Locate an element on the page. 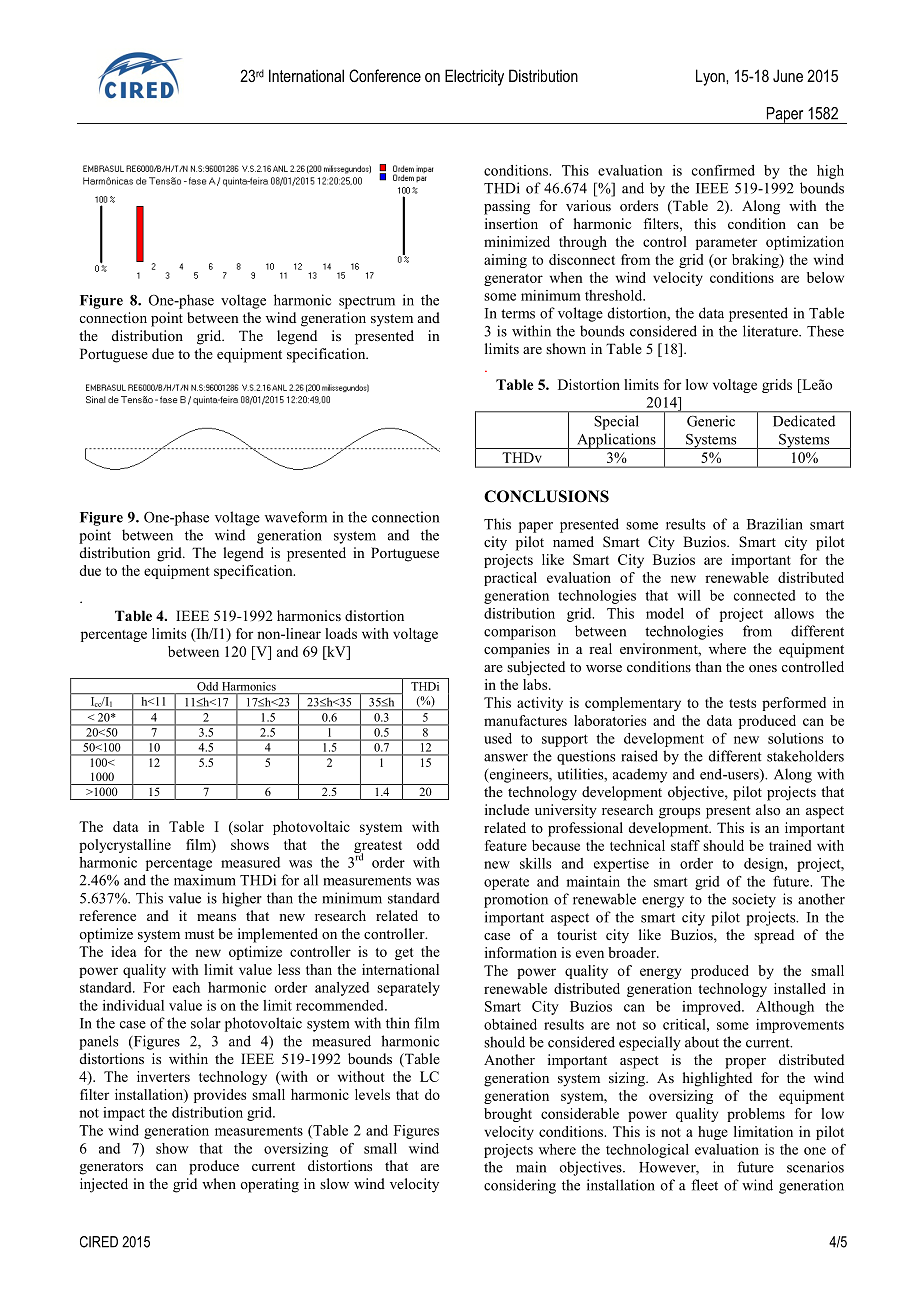  spectrum is located at coordinates (367, 302).
